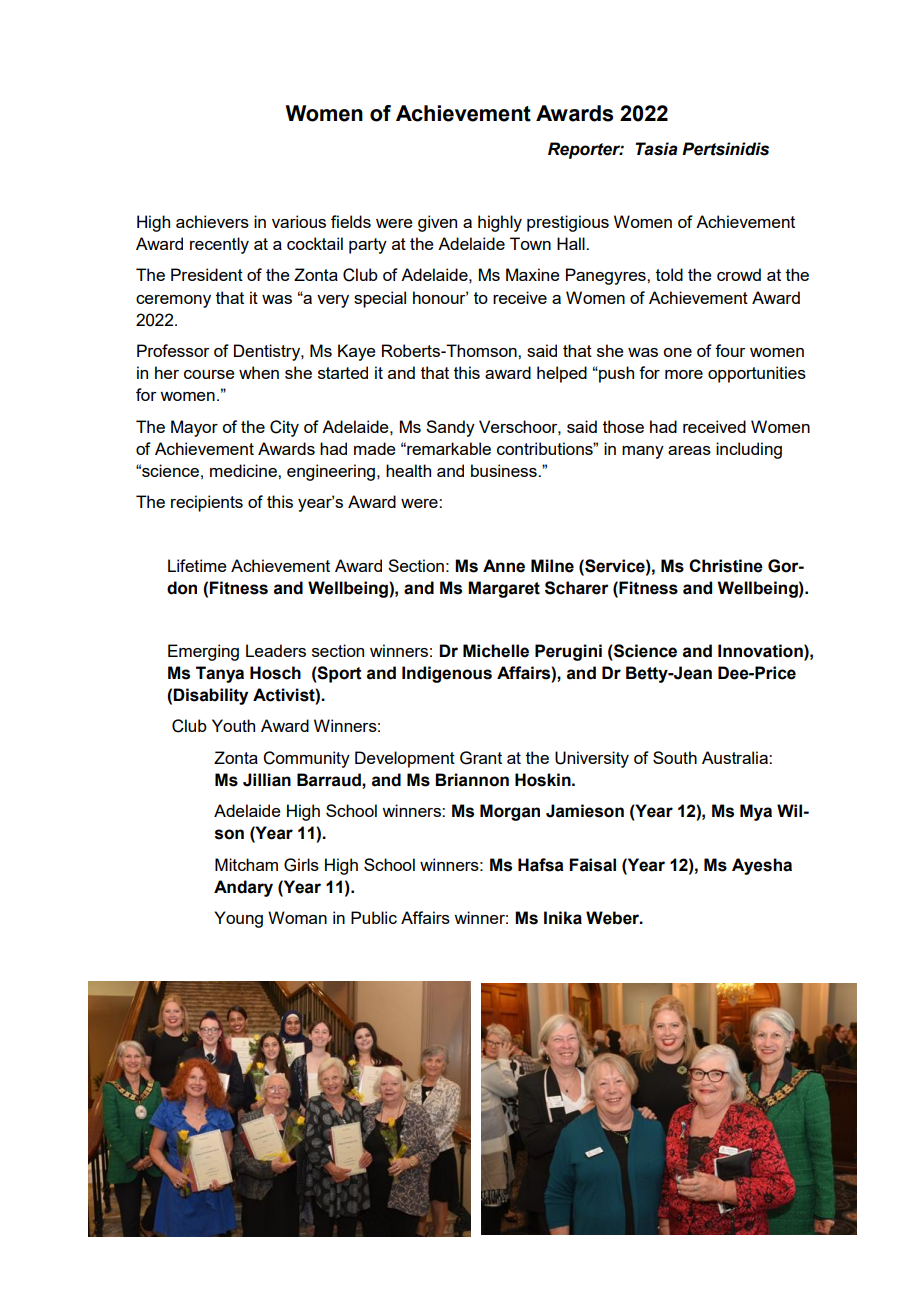 Image resolution: width=924 pixels, height=1308 pixels. Describe the element at coordinates (238, 919) in the page. I see `Young` at that location.
